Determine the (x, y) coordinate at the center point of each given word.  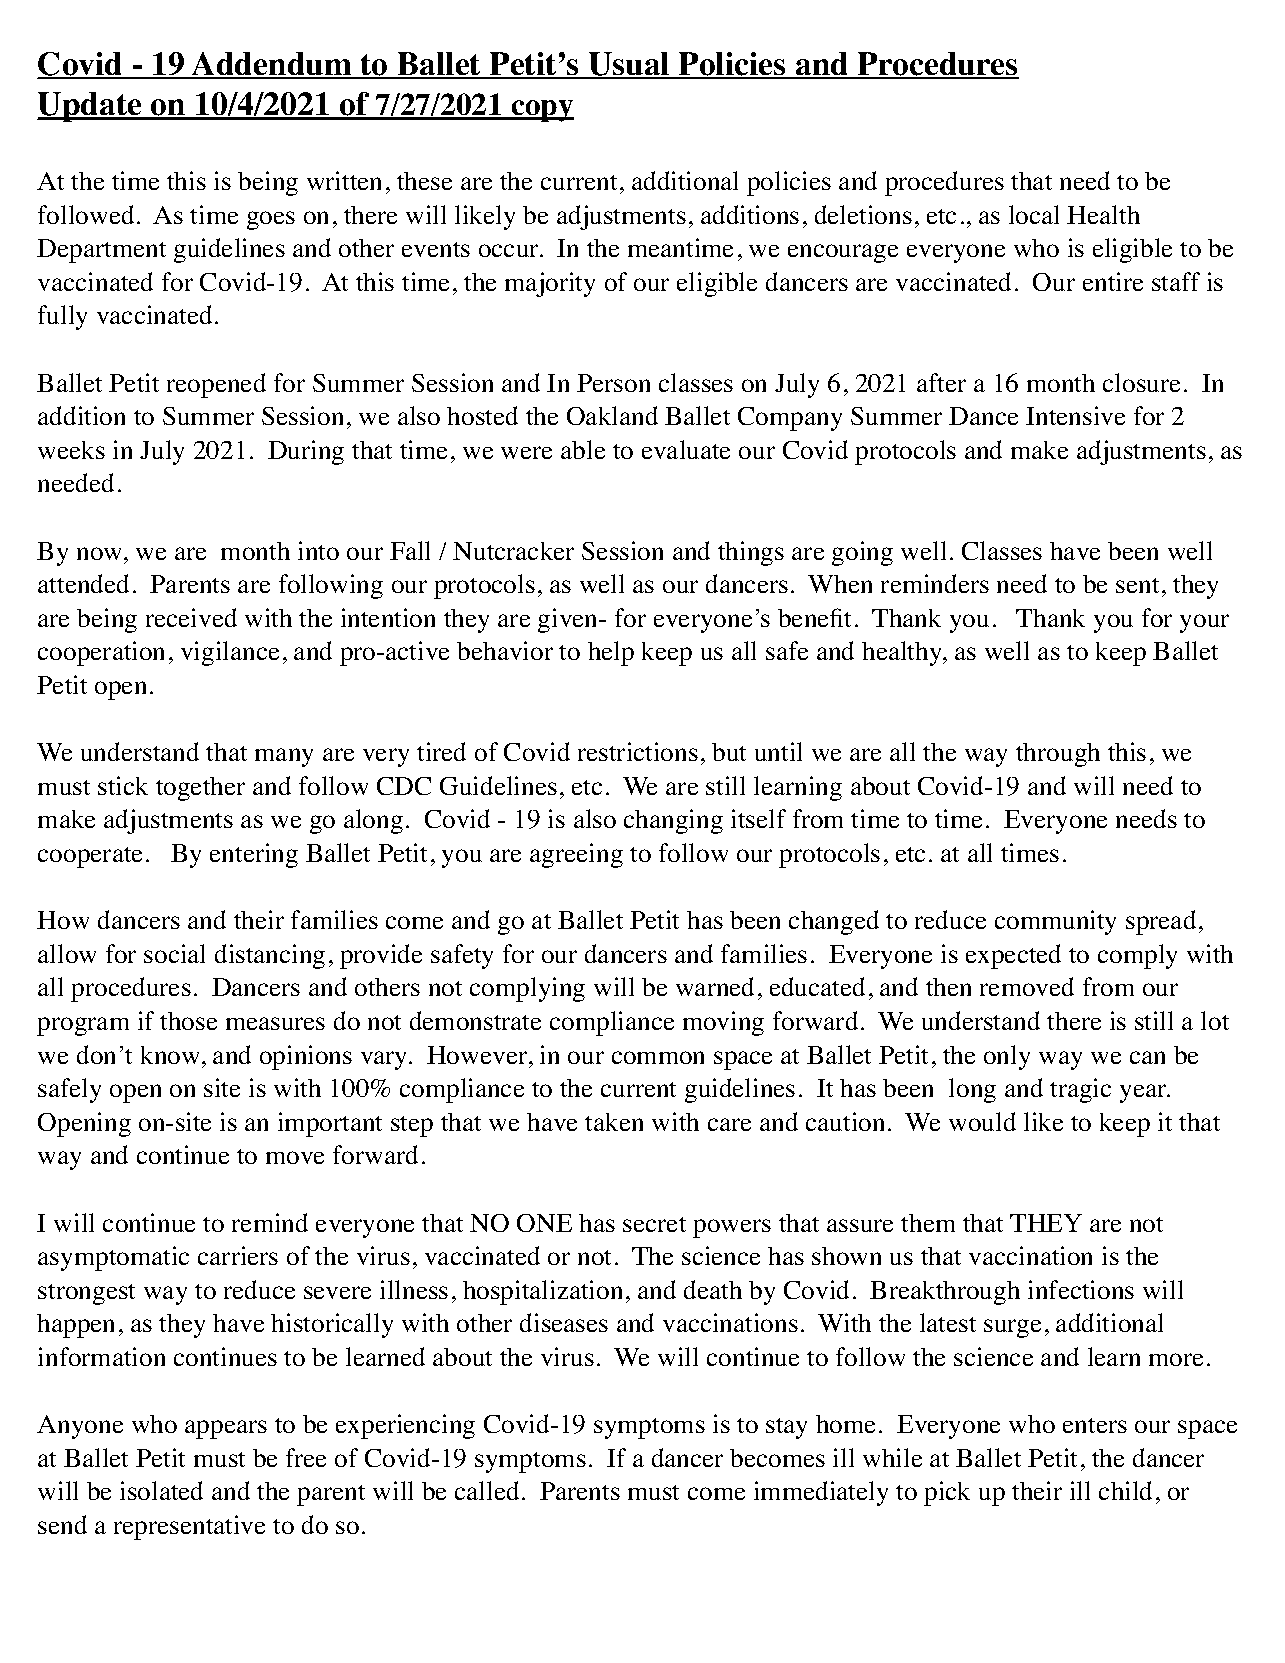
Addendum (272, 65)
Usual (629, 65)
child (1125, 1490)
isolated (161, 1490)
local (1034, 214)
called (487, 1490)
